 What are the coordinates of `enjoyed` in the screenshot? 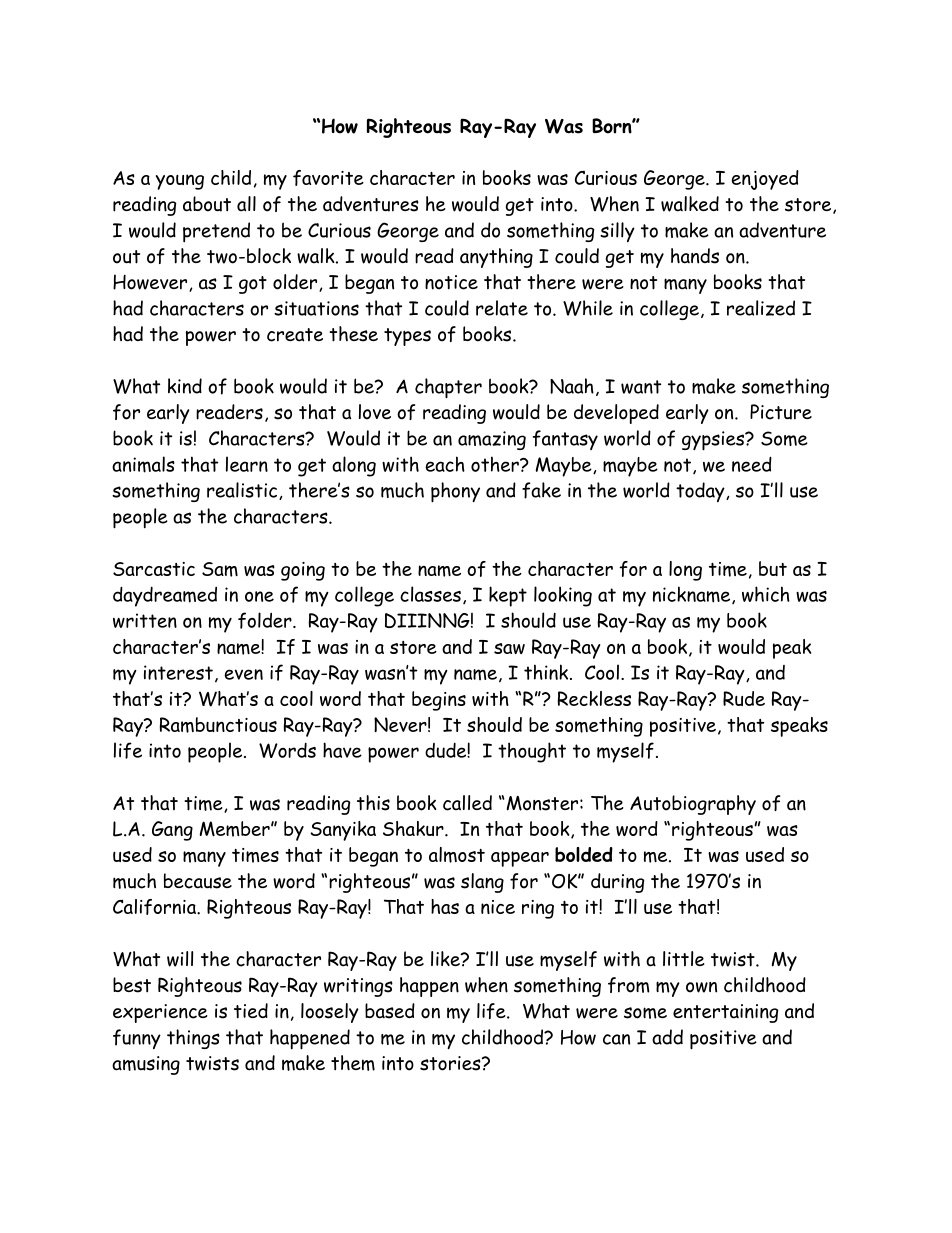 It's located at (765, 180).
